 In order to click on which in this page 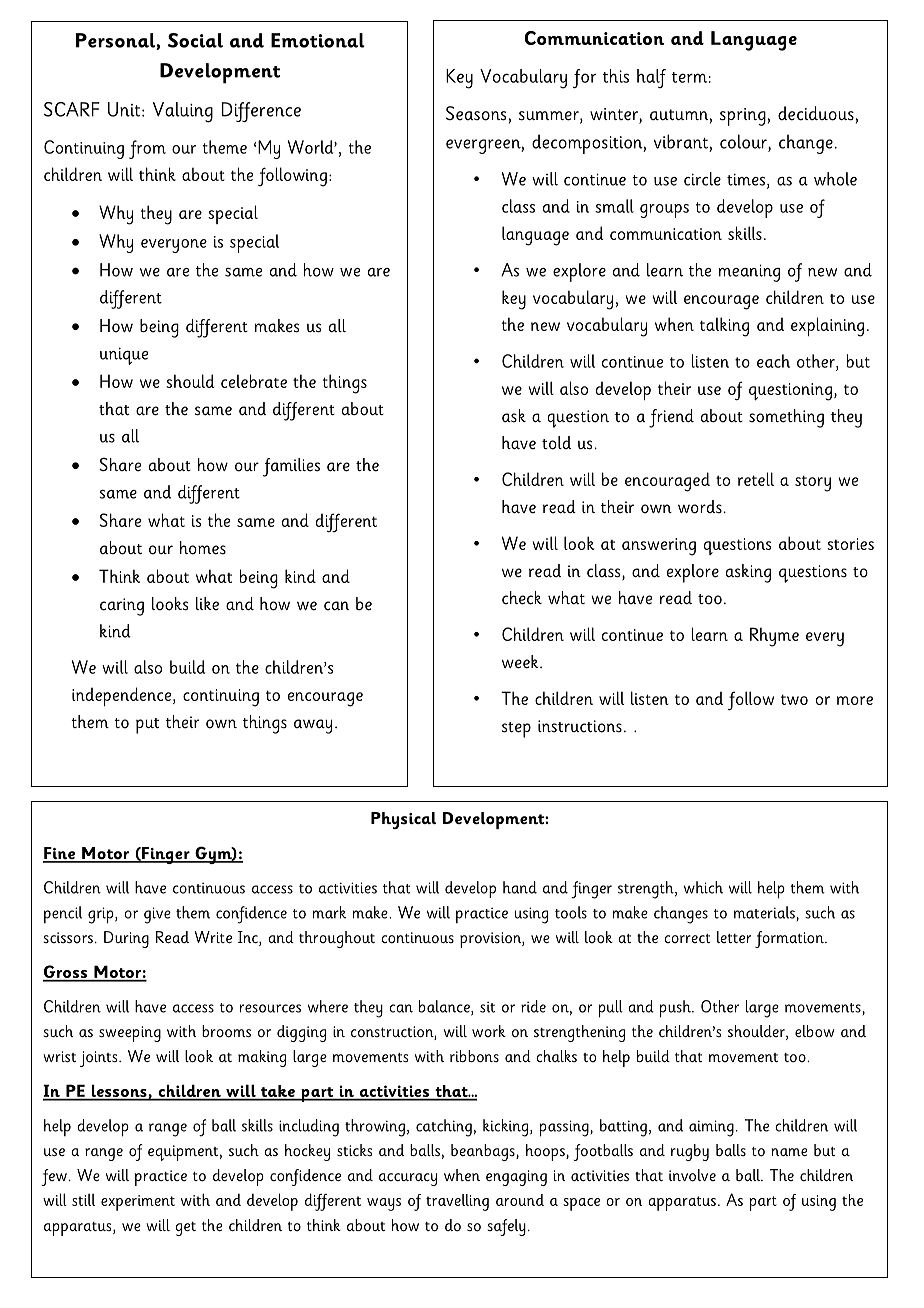, I will do `click(703, 887)`.
